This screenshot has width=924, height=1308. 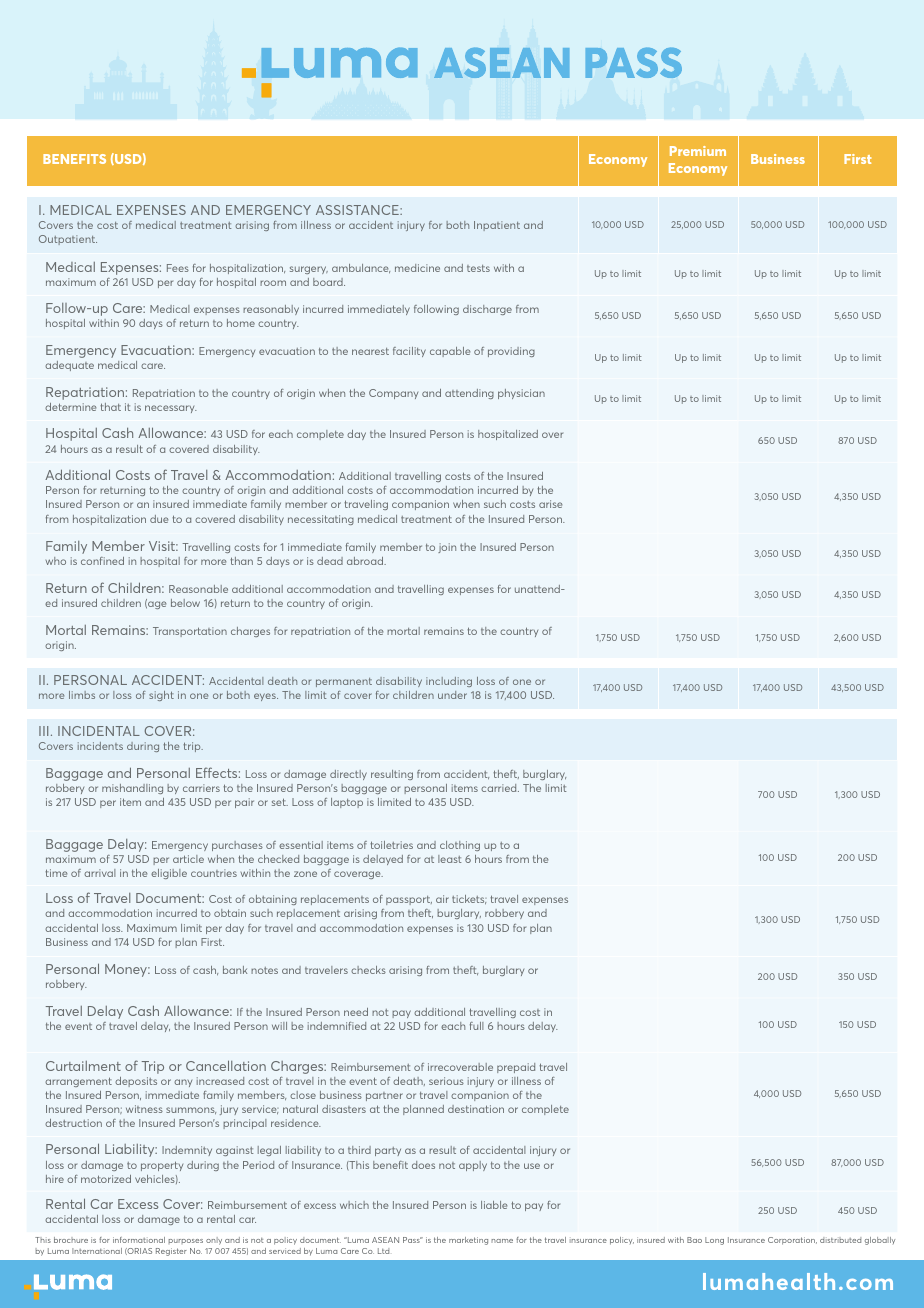 I want to click on marketing, so click(x=468, y=1241).
